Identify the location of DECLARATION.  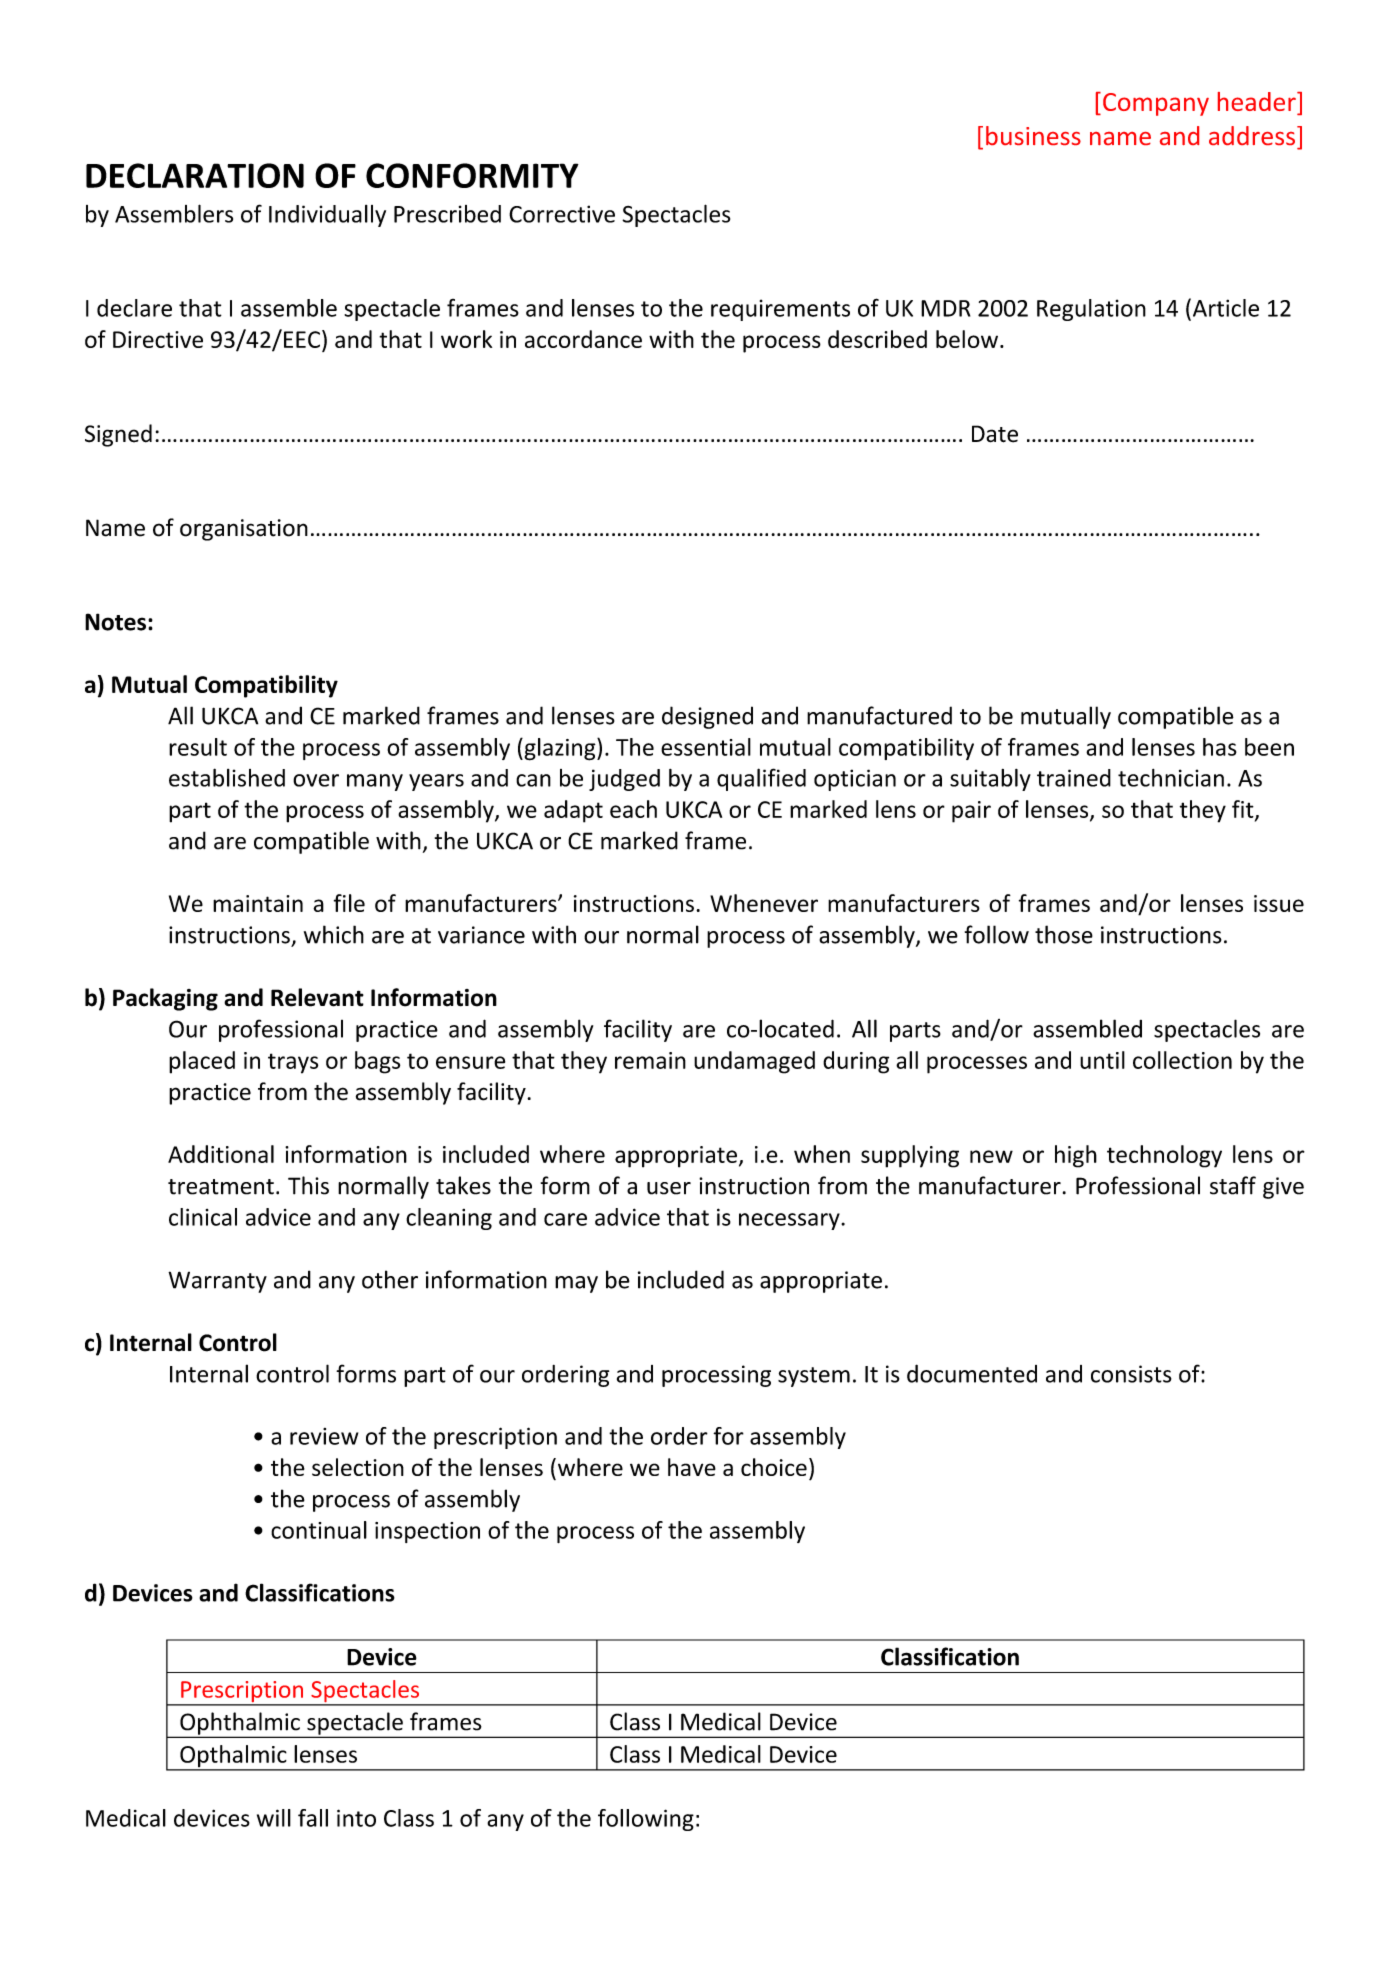
(195, 175).
